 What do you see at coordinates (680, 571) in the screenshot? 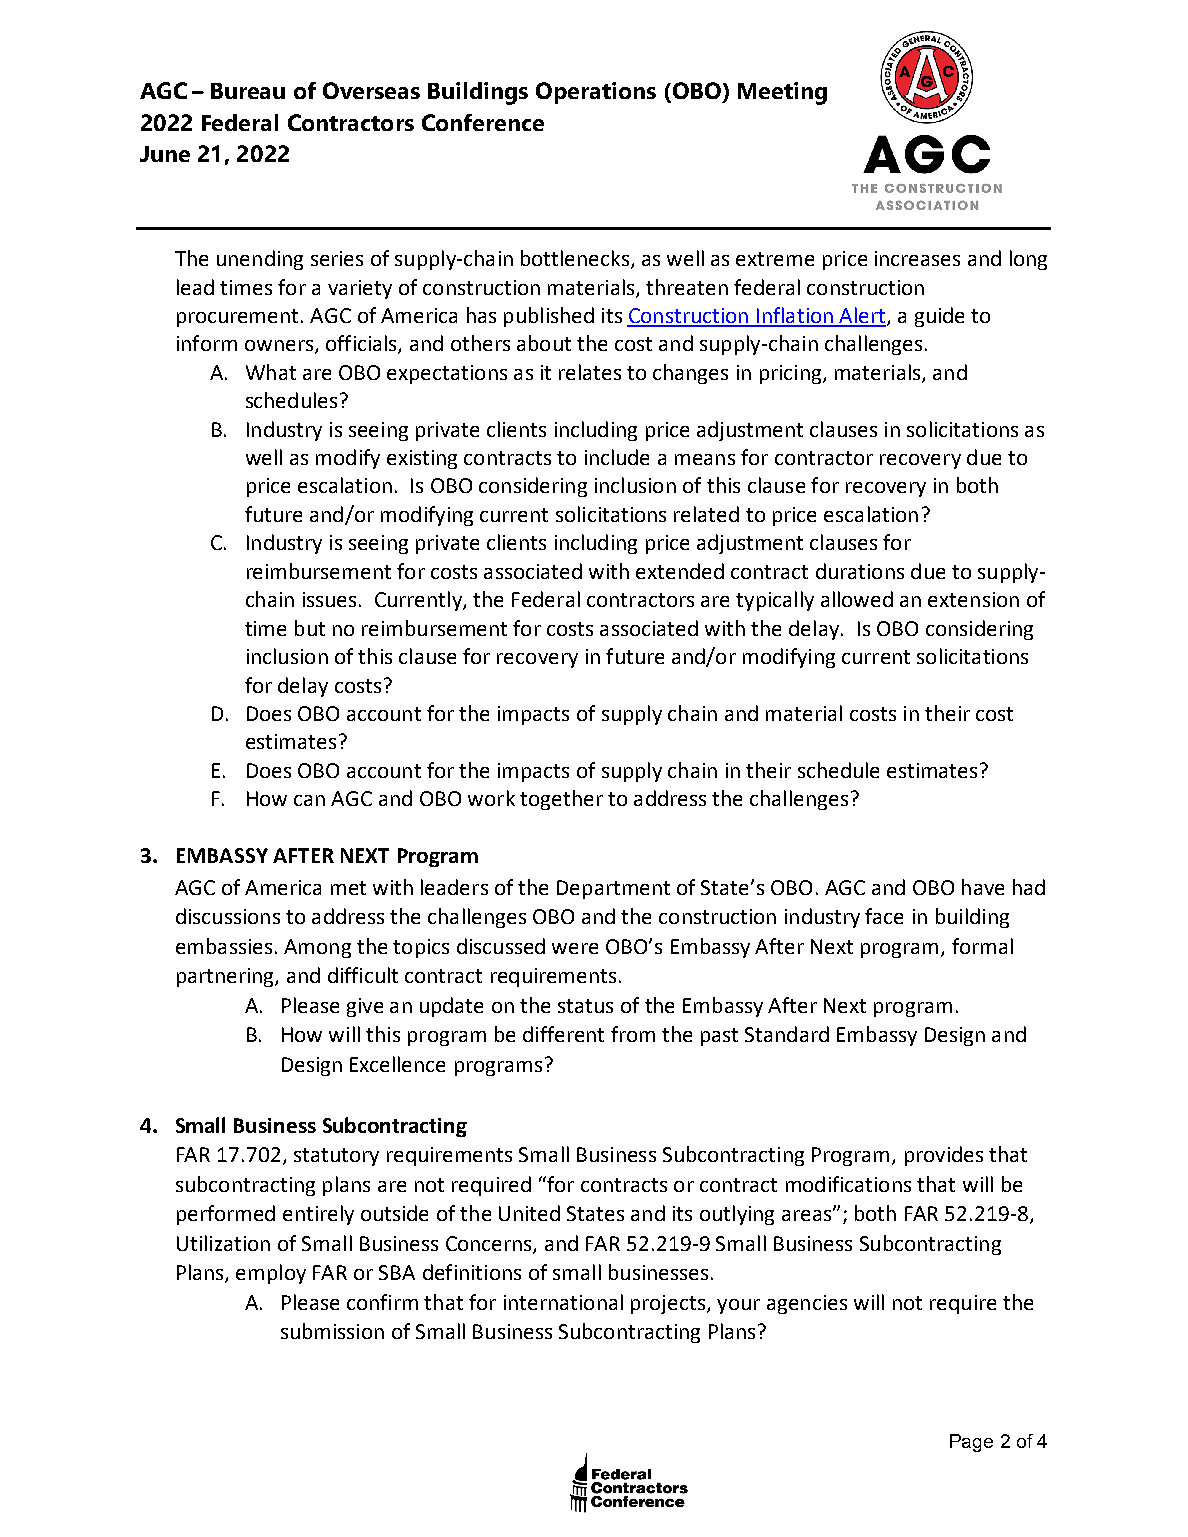
I see `extended` at bounding box center [680, 571].
